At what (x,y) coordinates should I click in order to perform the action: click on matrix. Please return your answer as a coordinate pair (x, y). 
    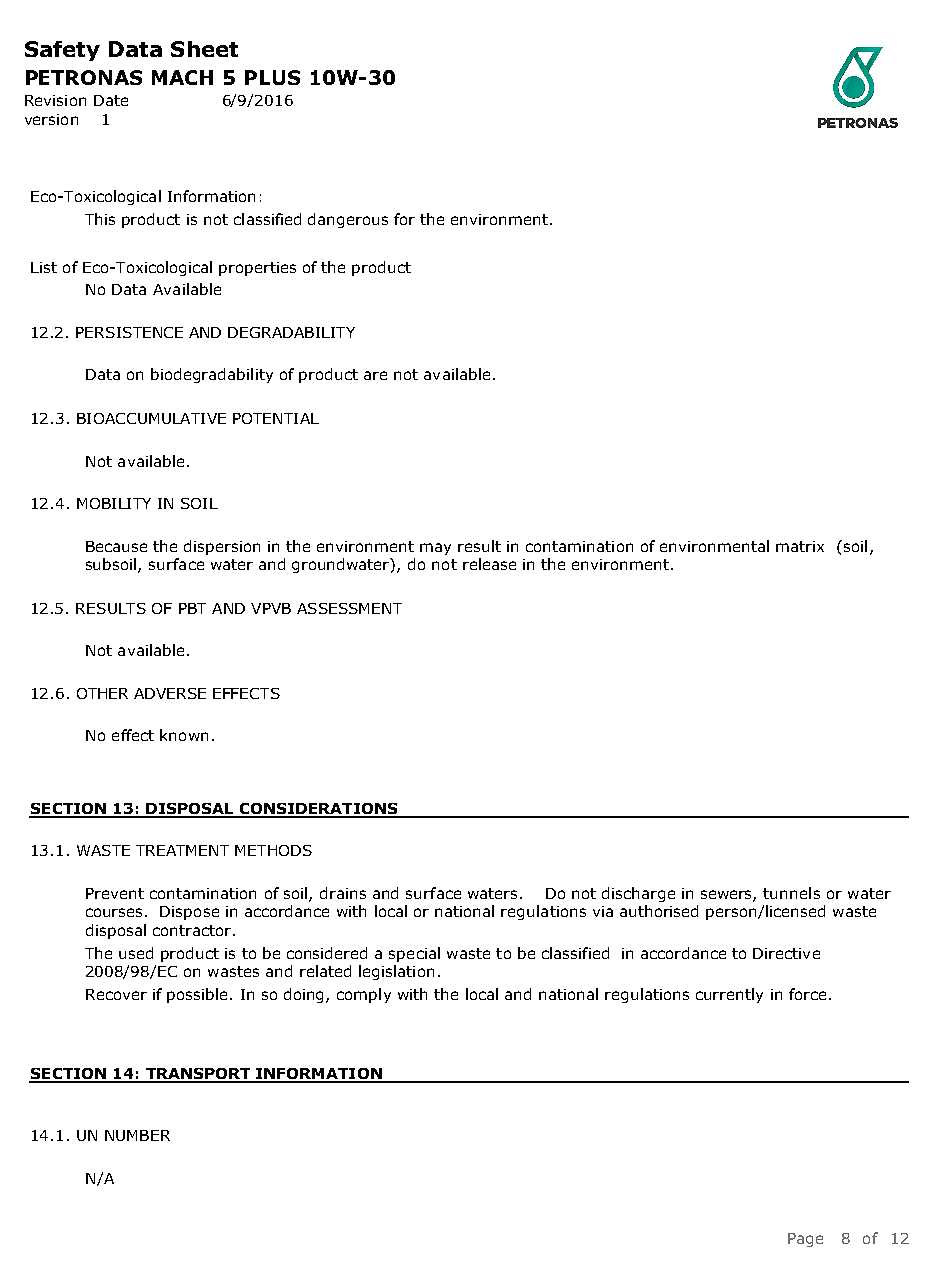
    Looking at the image, I should click on (800, 546).
